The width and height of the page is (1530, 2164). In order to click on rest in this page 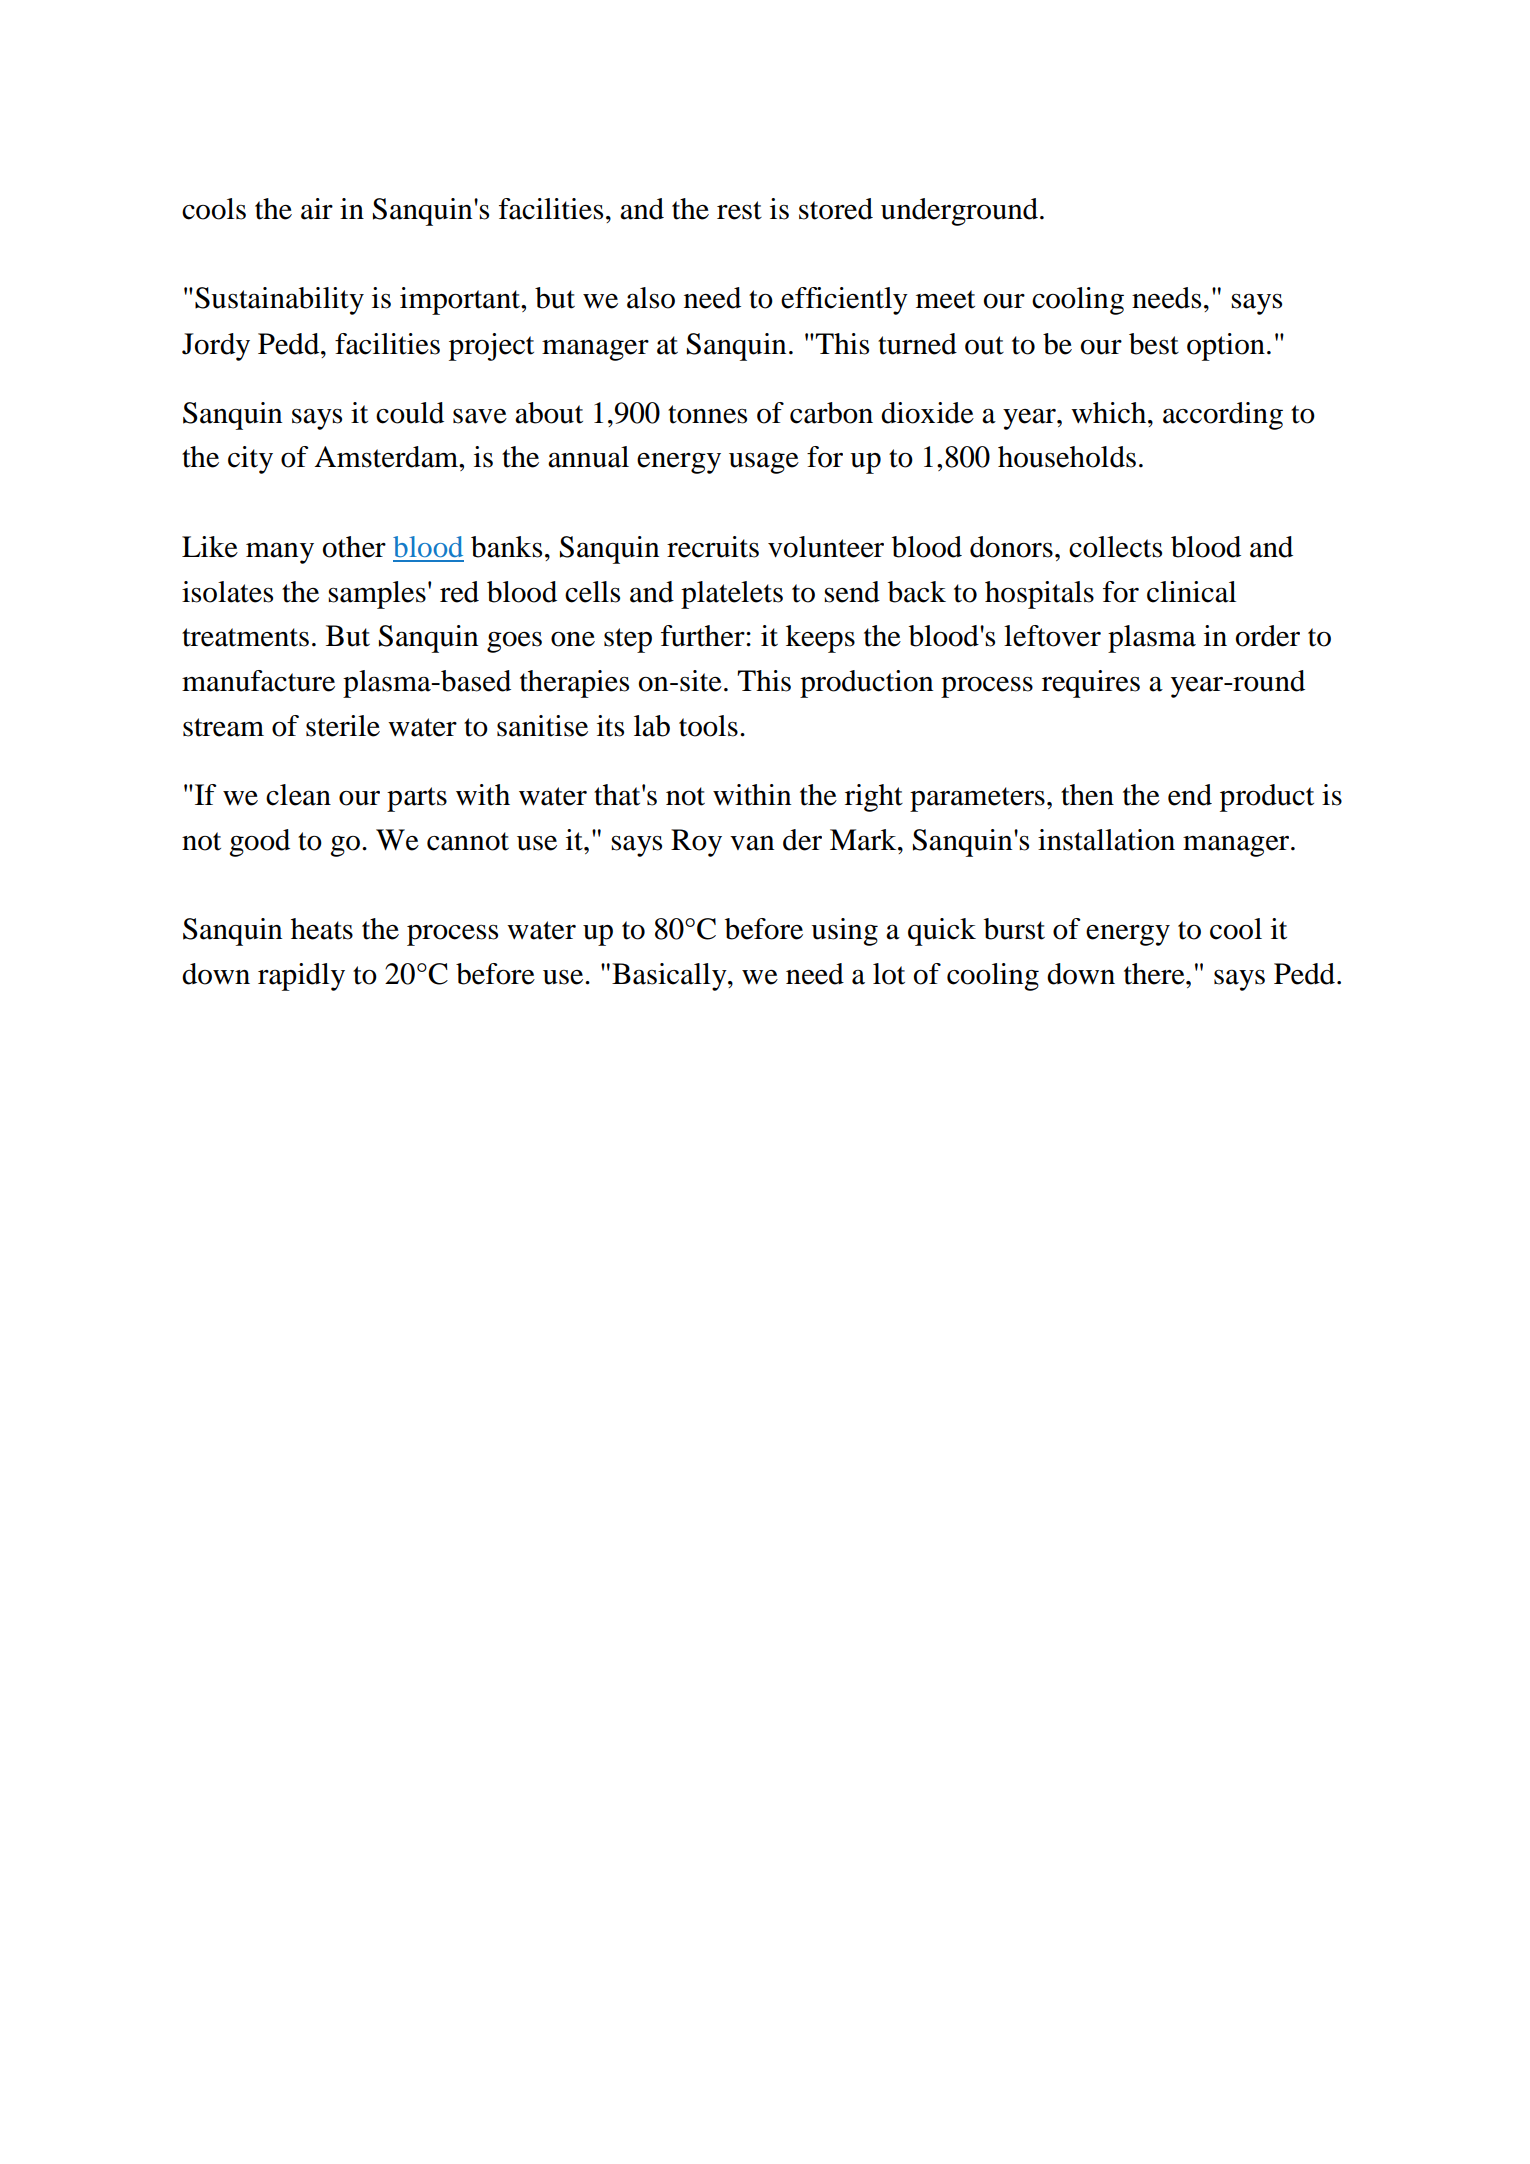, I will do `click(739, 210)`.
